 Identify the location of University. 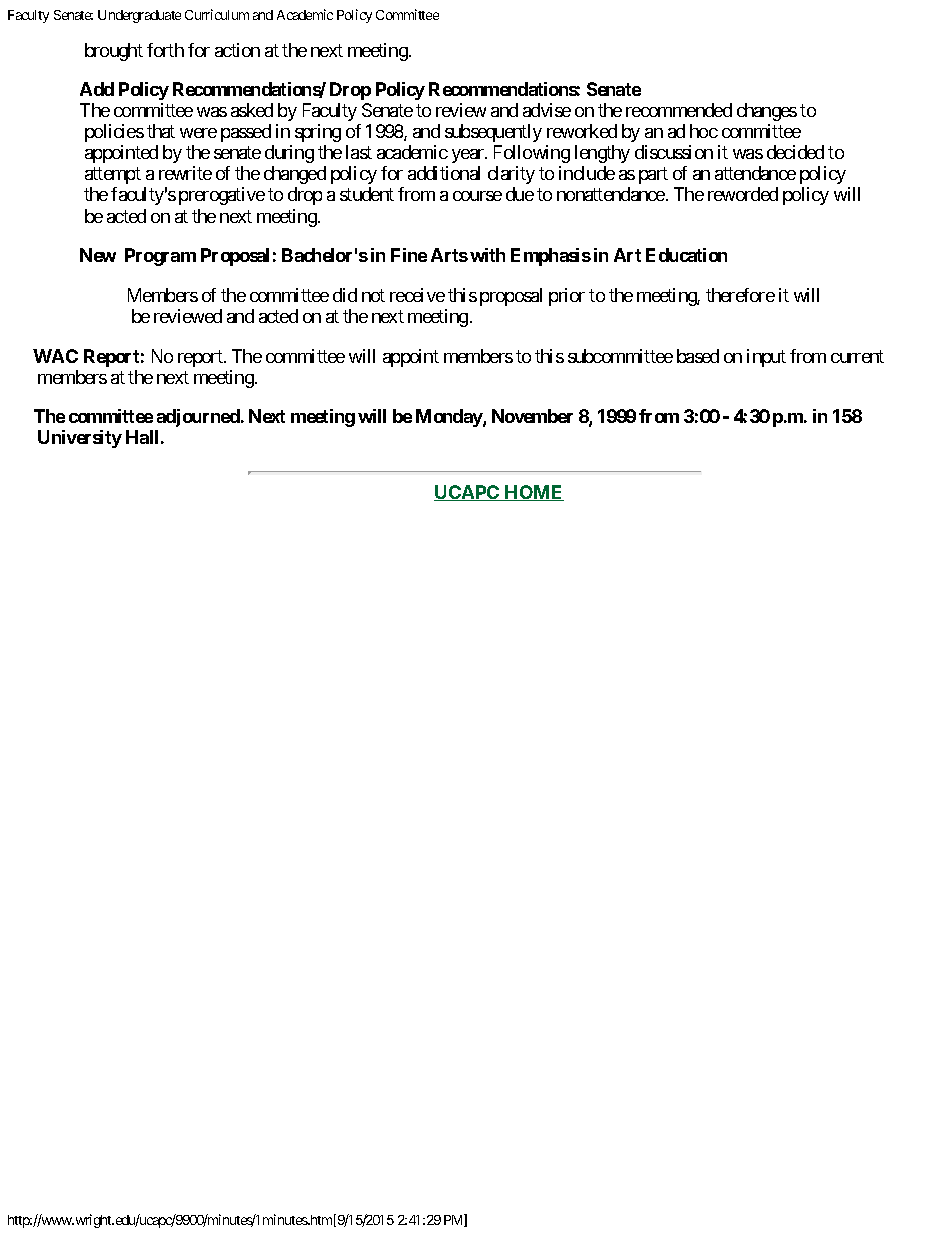
(80, 439).
